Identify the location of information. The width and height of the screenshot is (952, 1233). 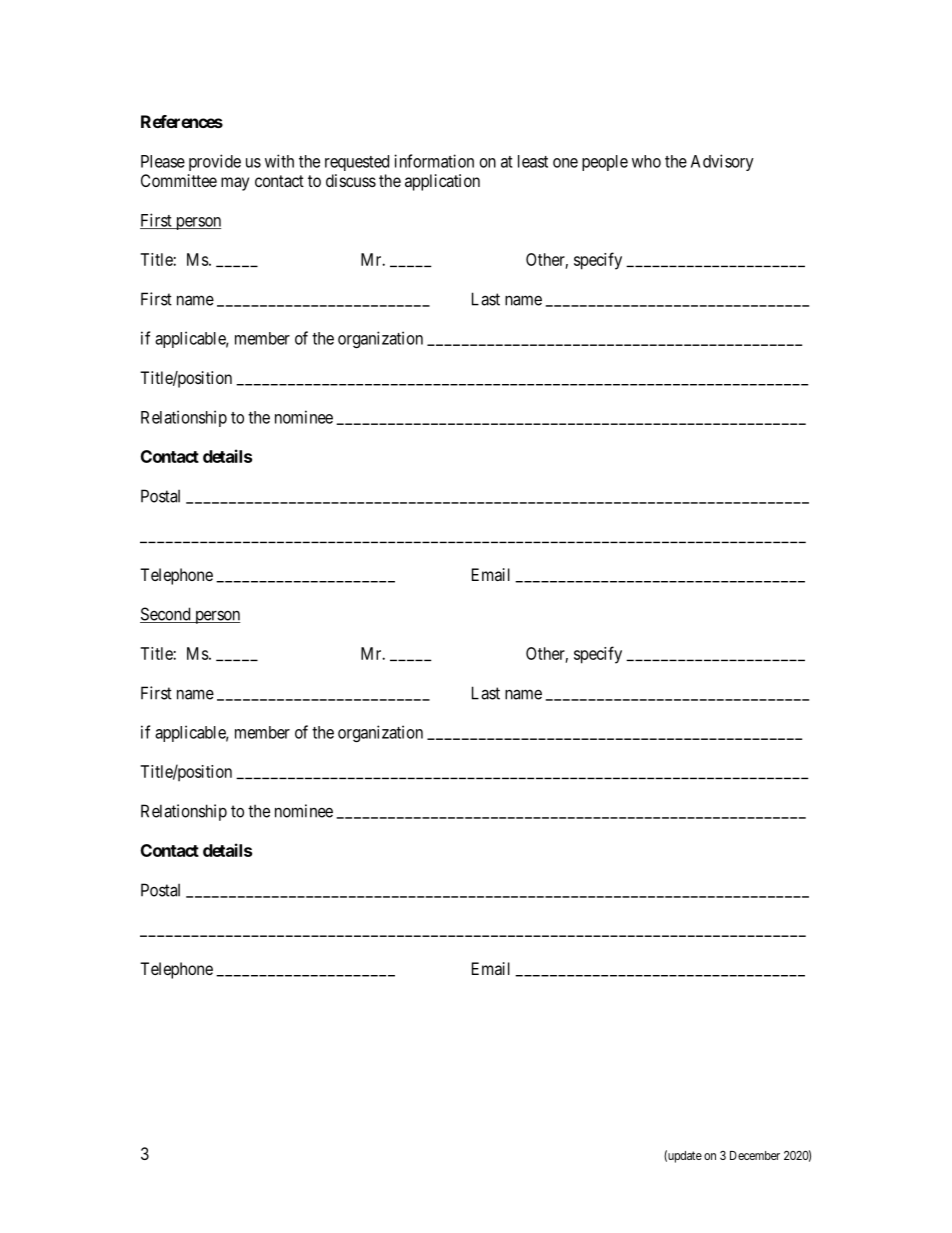
(434, 161).
